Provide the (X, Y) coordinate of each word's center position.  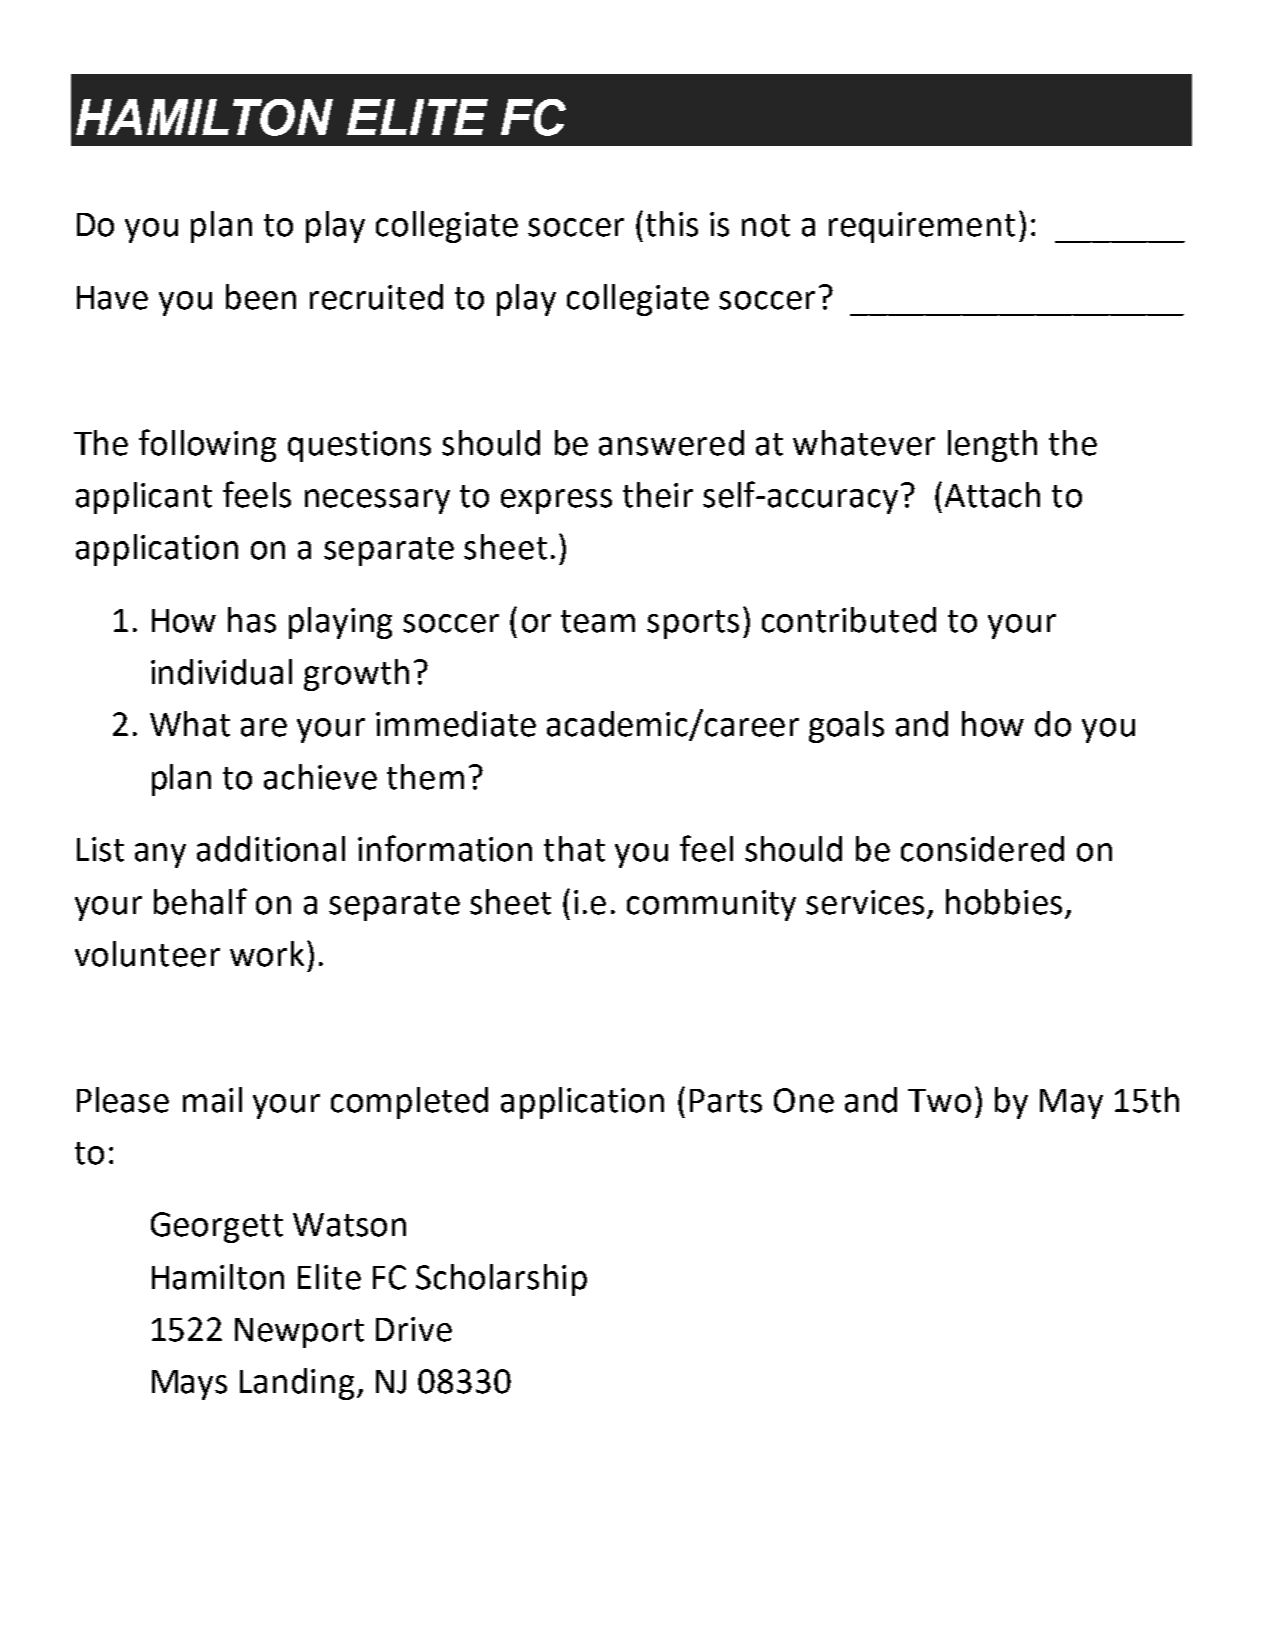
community (711, 905)
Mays (189, 1385)
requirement (922, 227)
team (598, 621)
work (267, 954)
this (672, 224)
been (261, 297)
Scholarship (501, 1280)
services (865, 902)
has (252, 620)
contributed (849, 620)
